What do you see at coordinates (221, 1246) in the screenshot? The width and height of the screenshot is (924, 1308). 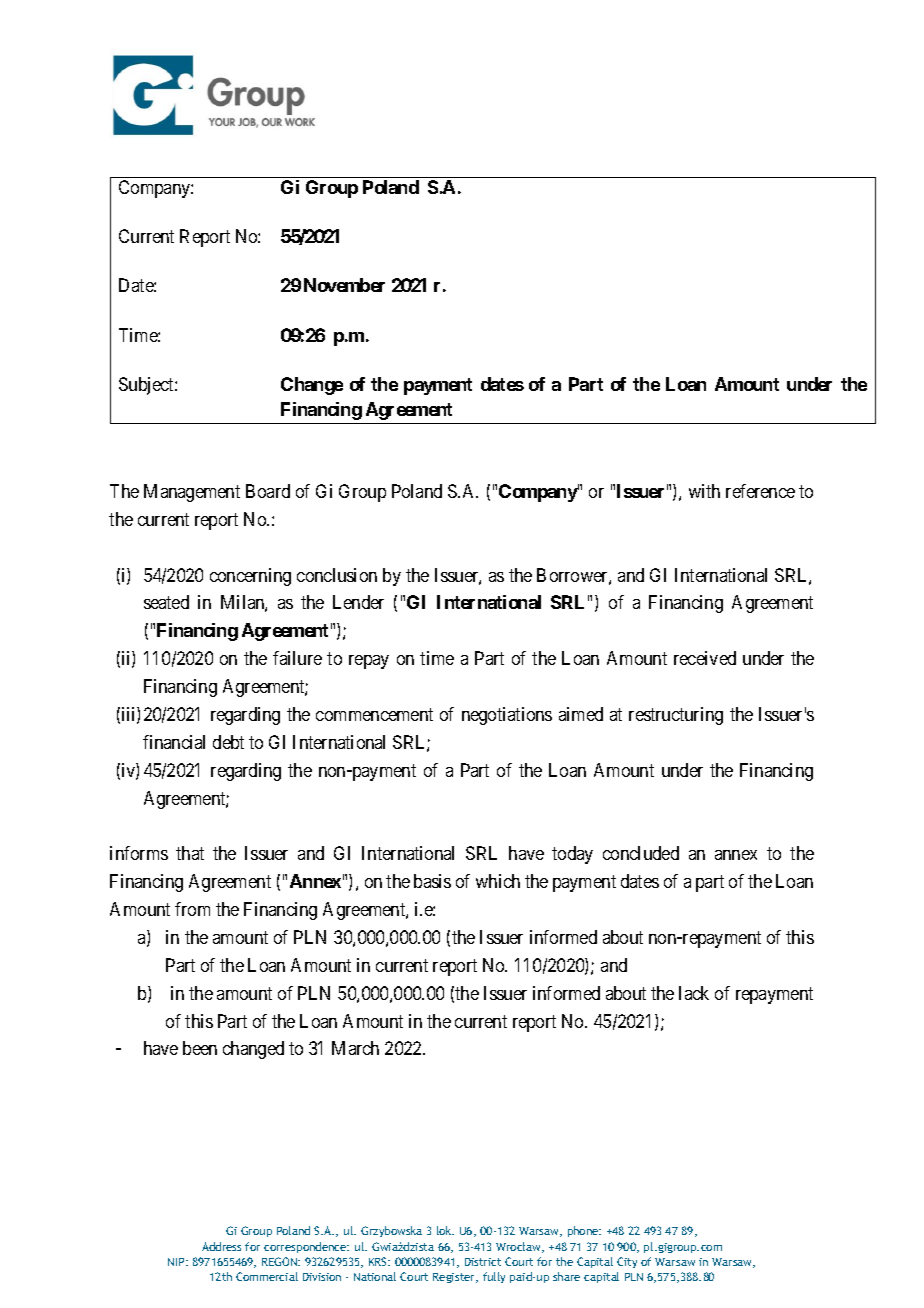 I see `Address` at bounding box center [221, 1246].
